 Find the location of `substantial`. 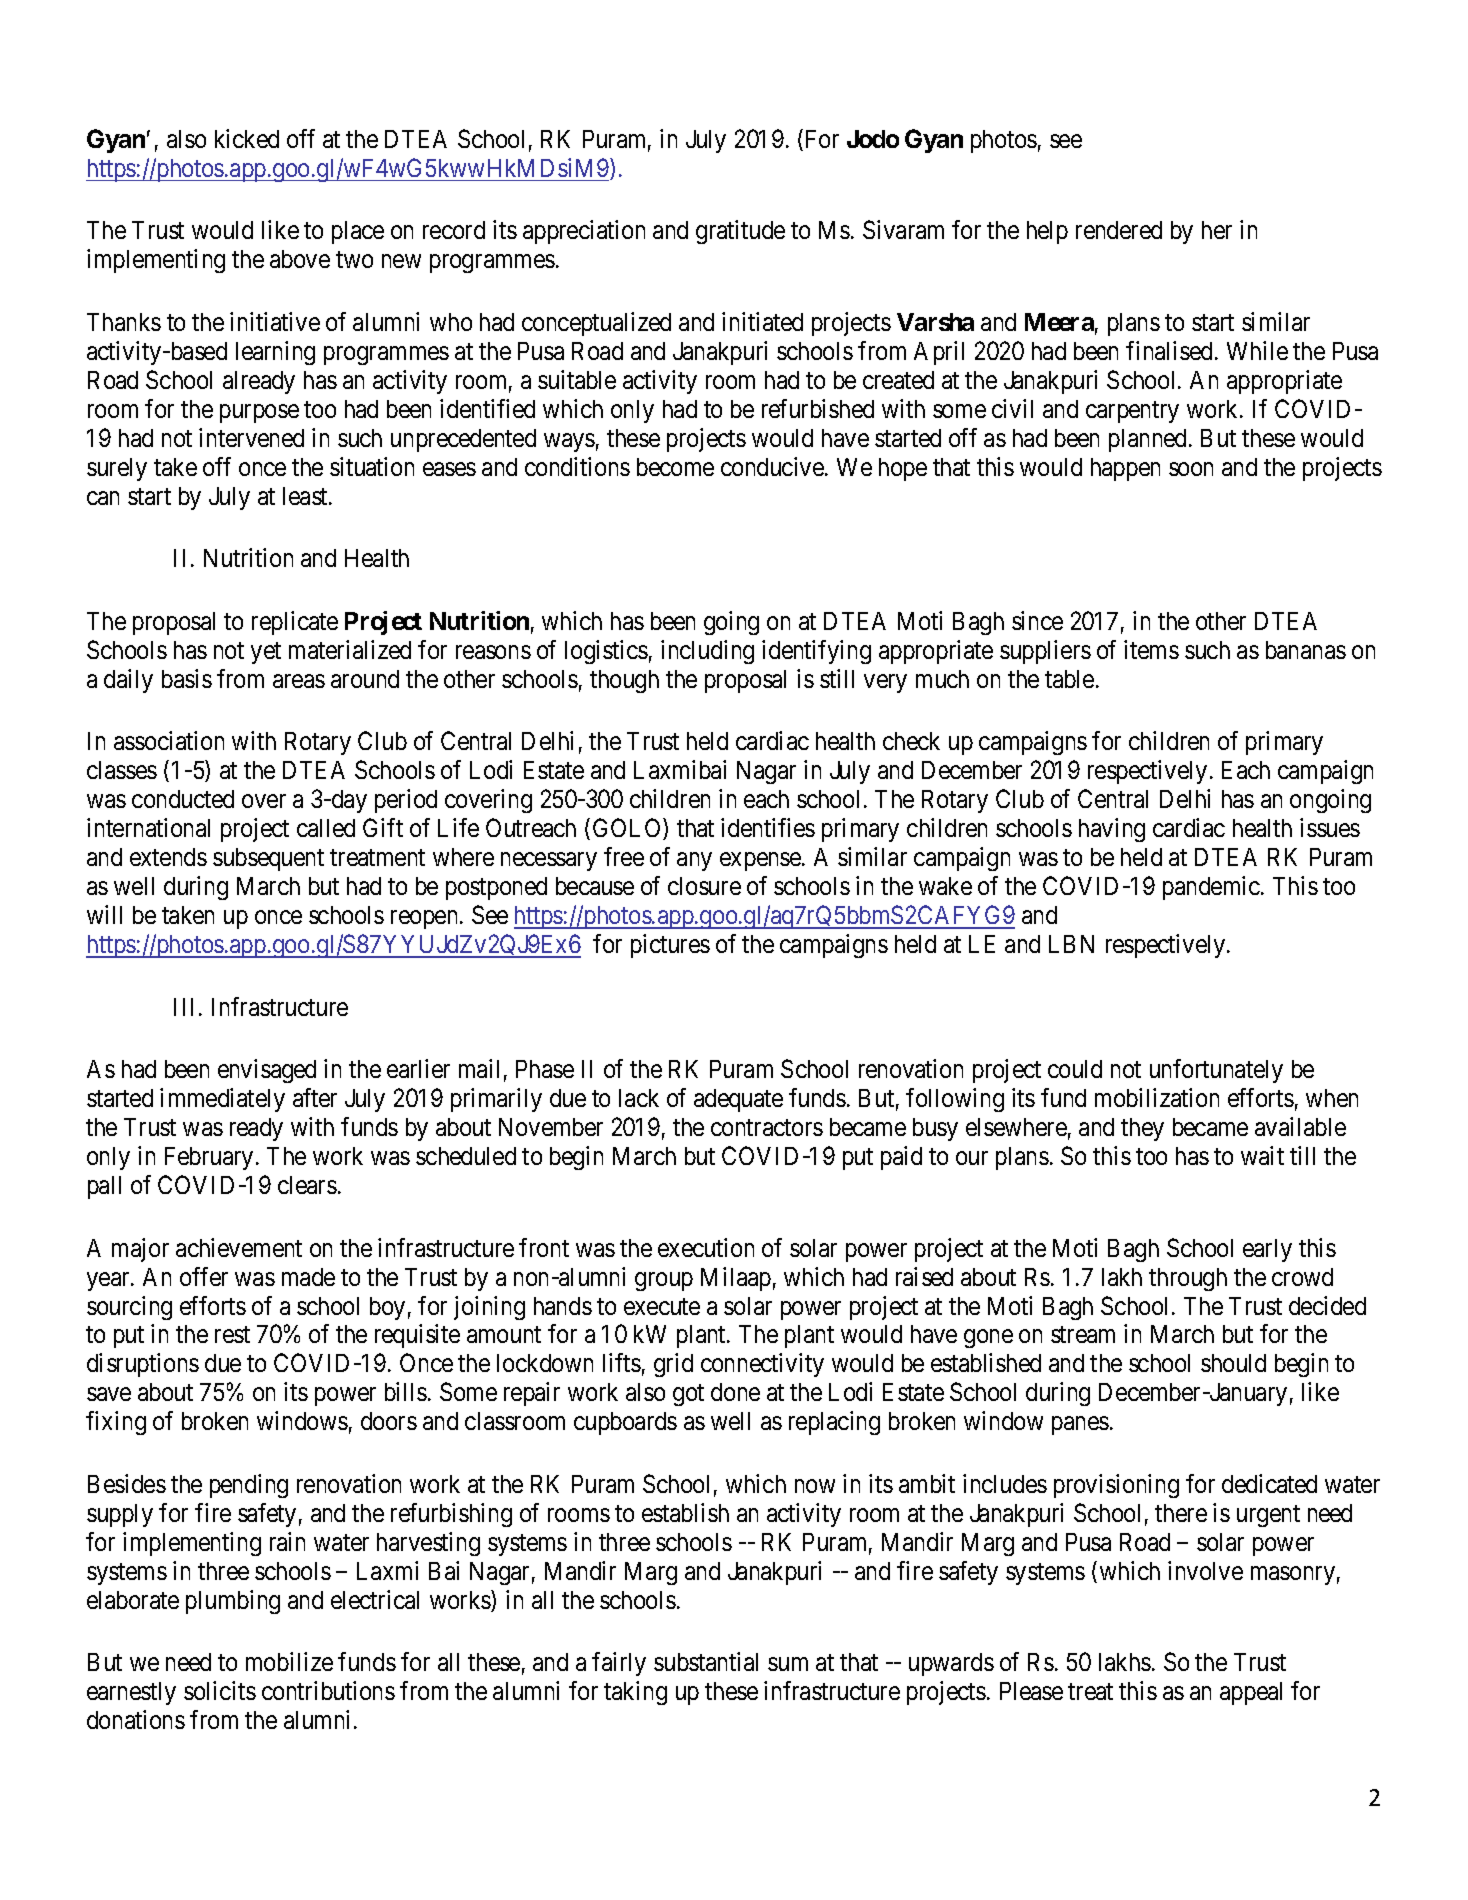

substantial is located at coordinates (706, 1661).
